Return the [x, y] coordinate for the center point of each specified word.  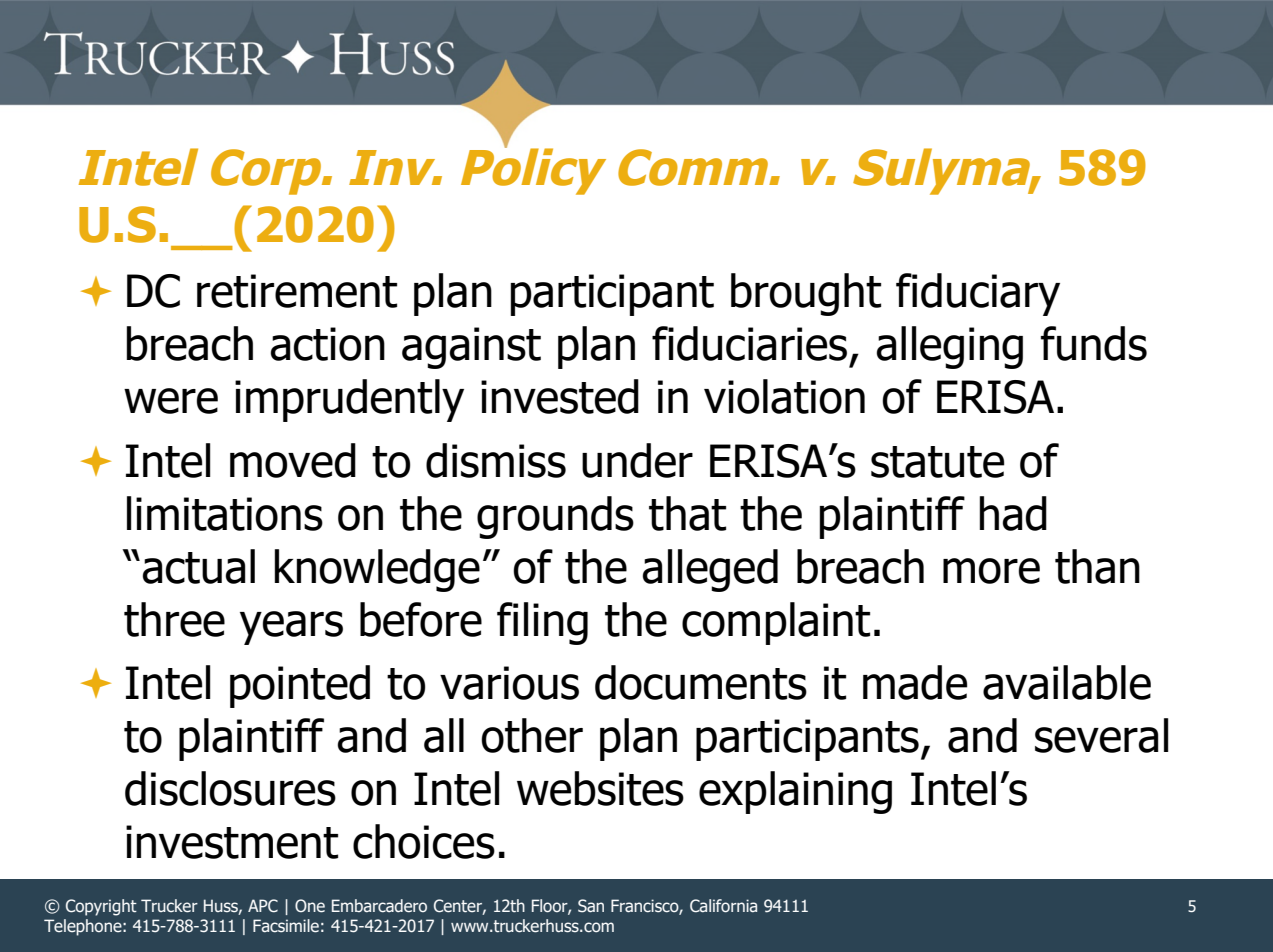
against [471, 348]
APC [263, 906]
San [591, 906]
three [174, 619]
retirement [297, 291]
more [991, 571]
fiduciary [978, 294]
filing [542, 623]
